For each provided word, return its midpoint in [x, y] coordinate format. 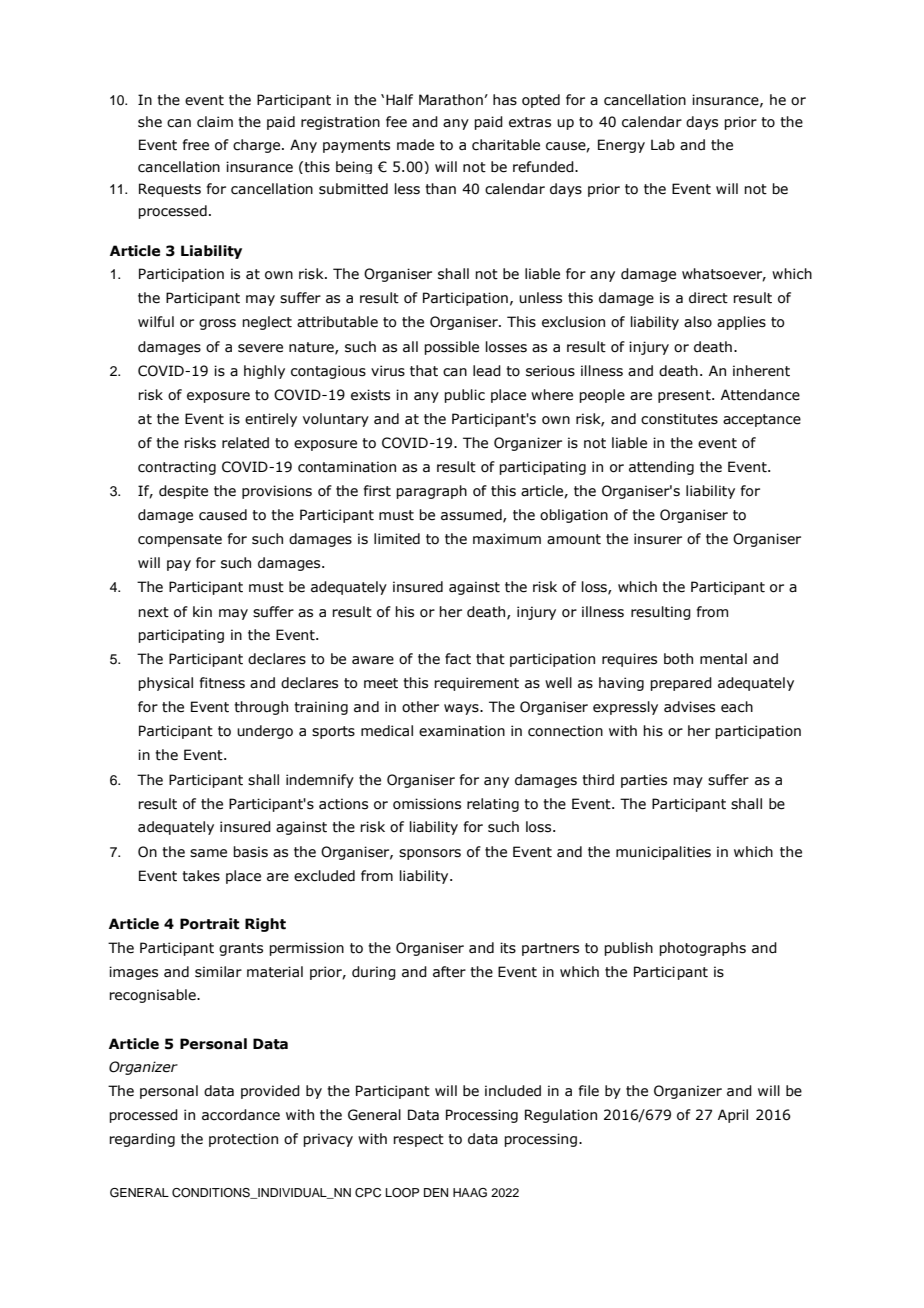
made [415, 145]
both [678, 659]
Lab [663, 145]
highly [264, 372]
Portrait [209, 924]
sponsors [430, 854]
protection [243, 1140]
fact [458, 659]
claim [215, 122]
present [685, 396]
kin [202, 611]
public [464, 396]
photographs [702, 949]
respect [418, 1140]
